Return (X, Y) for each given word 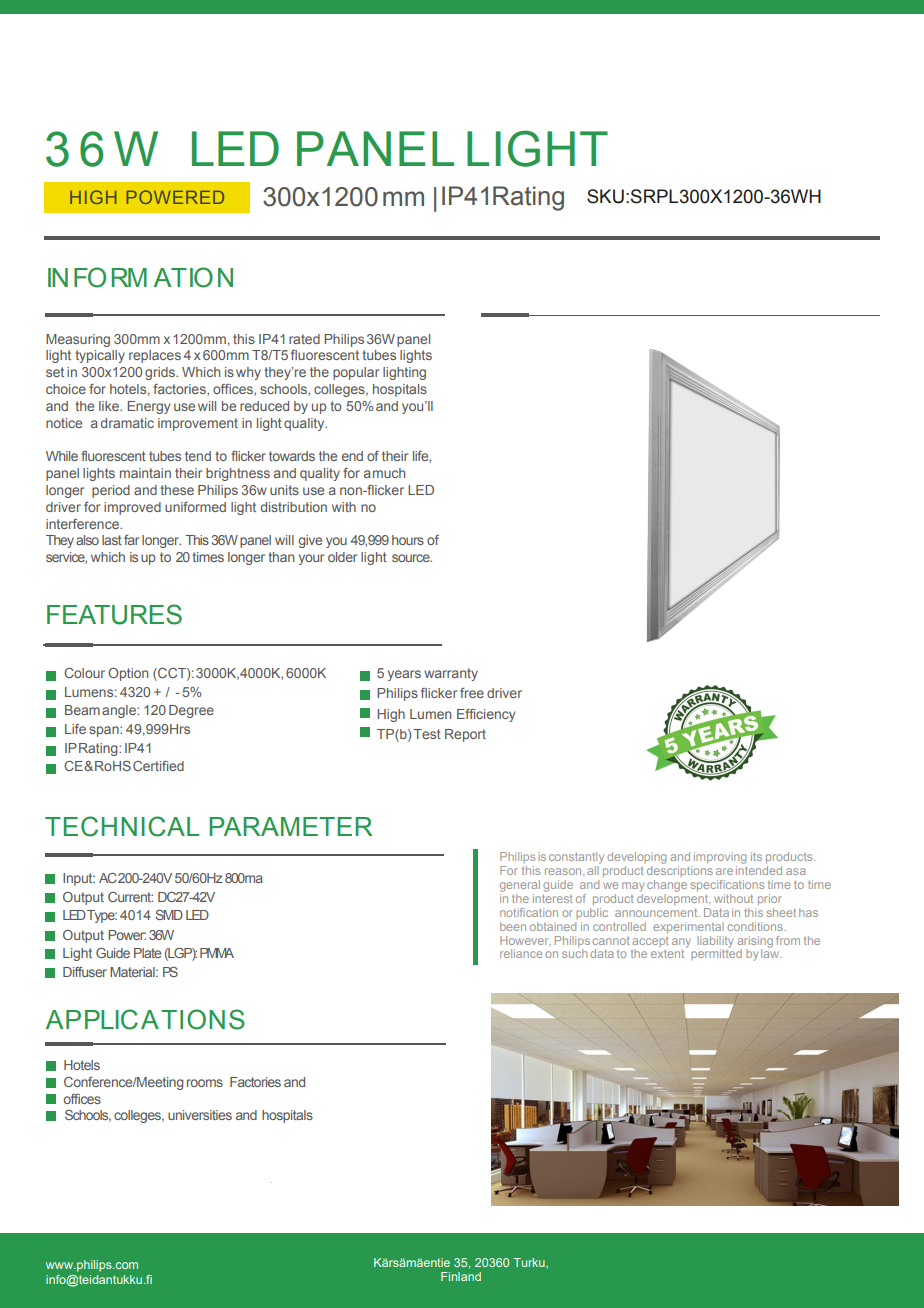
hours (408, 540)
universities (200, 1115)
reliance (521, 953)
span (105, 731)
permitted (716, 953)
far (131, 540)
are (724, 871)
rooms (205, 1083)
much (389, 473)
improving (720, 858)
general (520, 886)
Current (130, 897)
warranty (451, 674)
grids (161, 373)
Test (427, 734)
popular (356, 373)
